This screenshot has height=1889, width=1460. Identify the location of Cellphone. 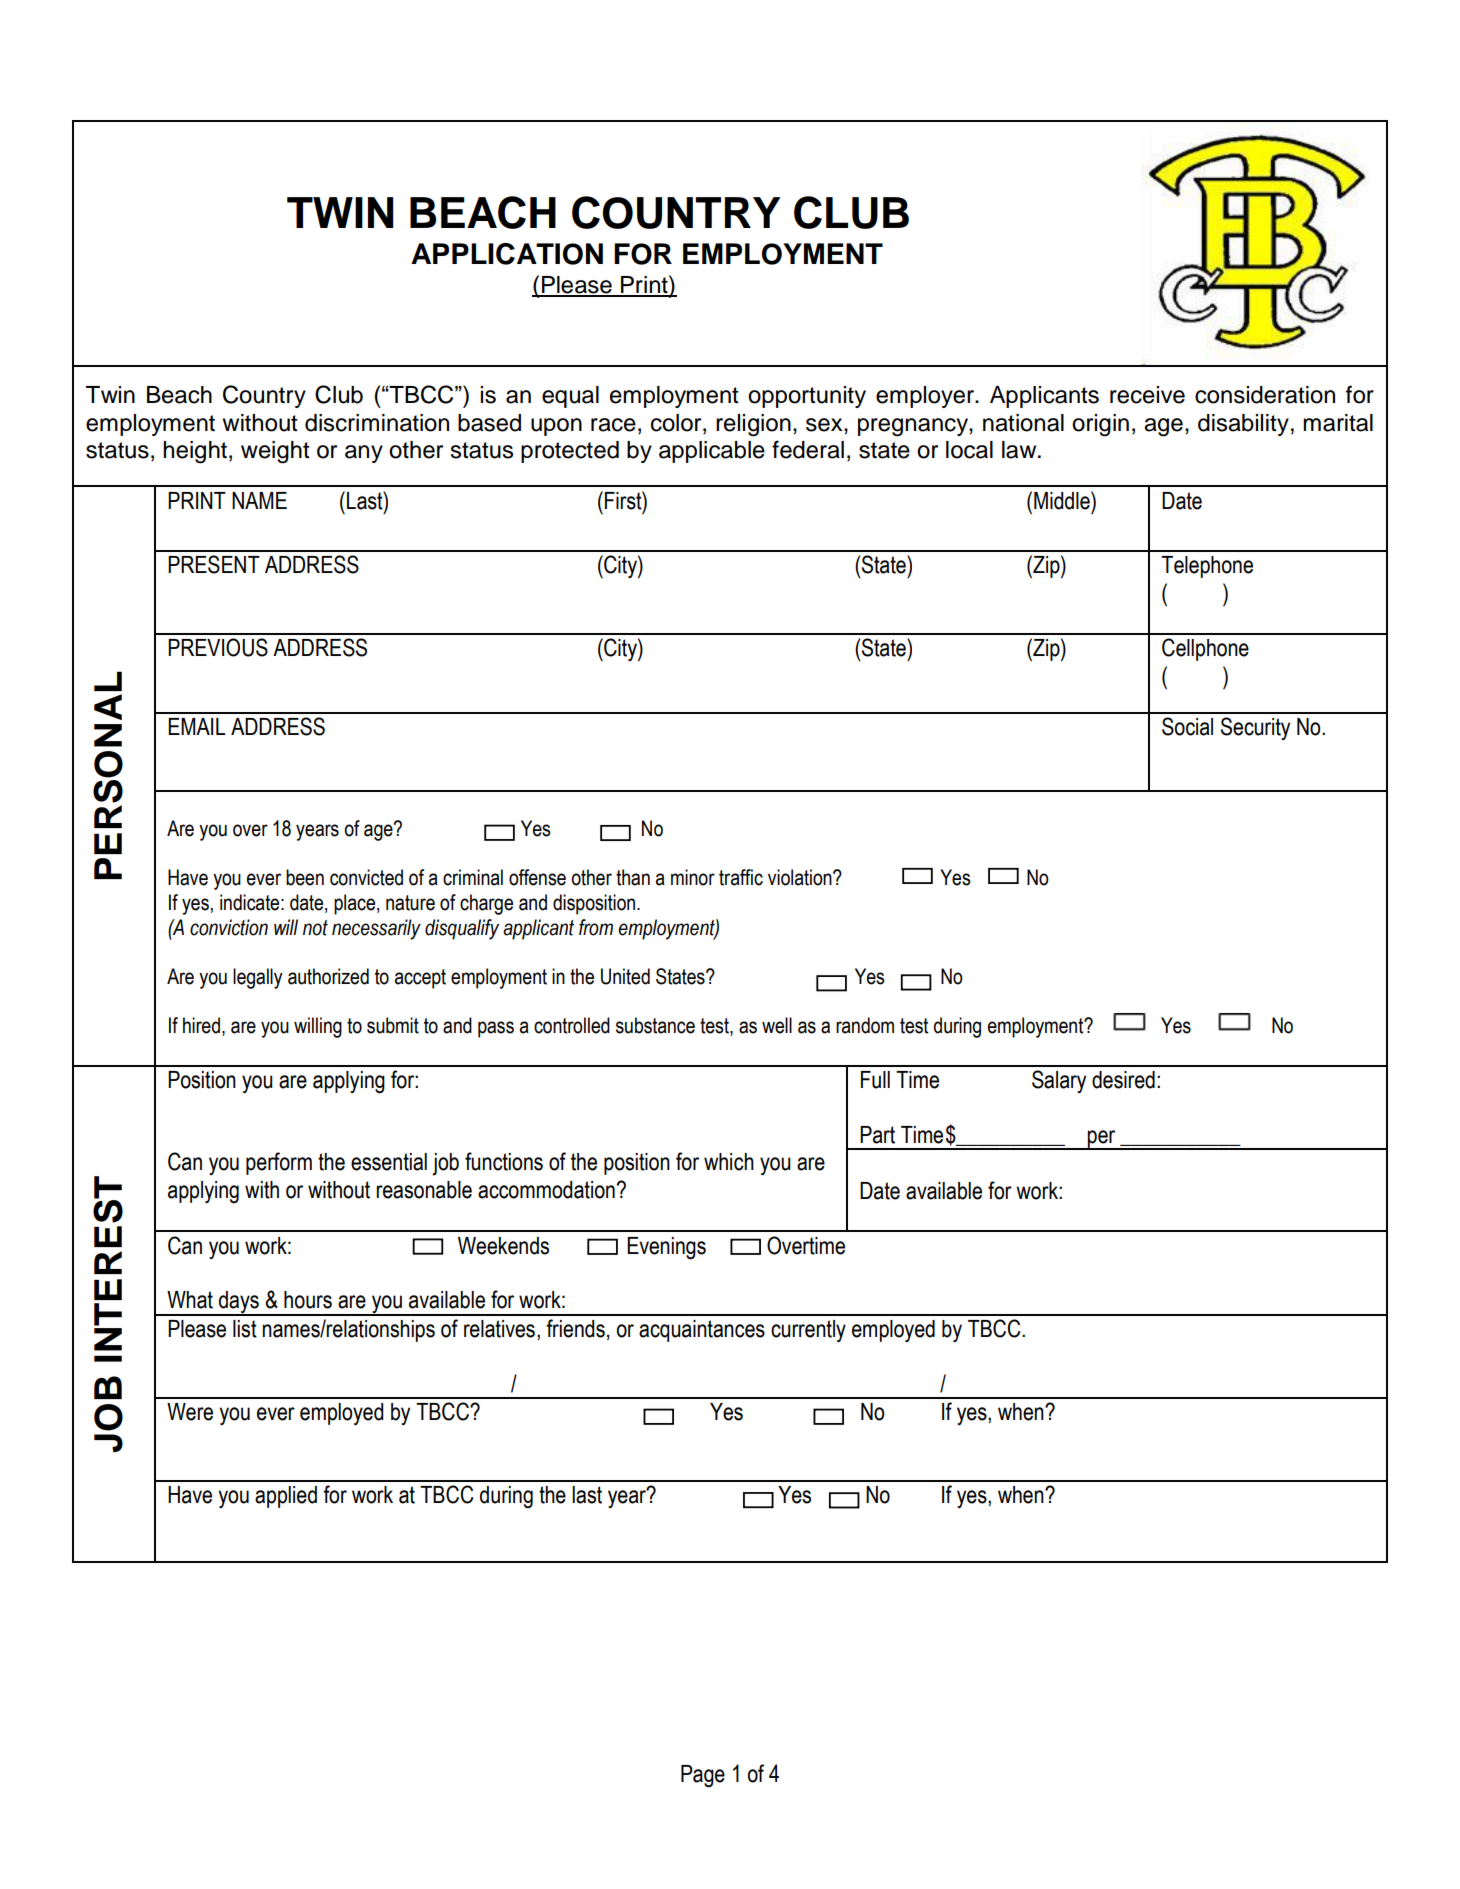
(1205, 649).
